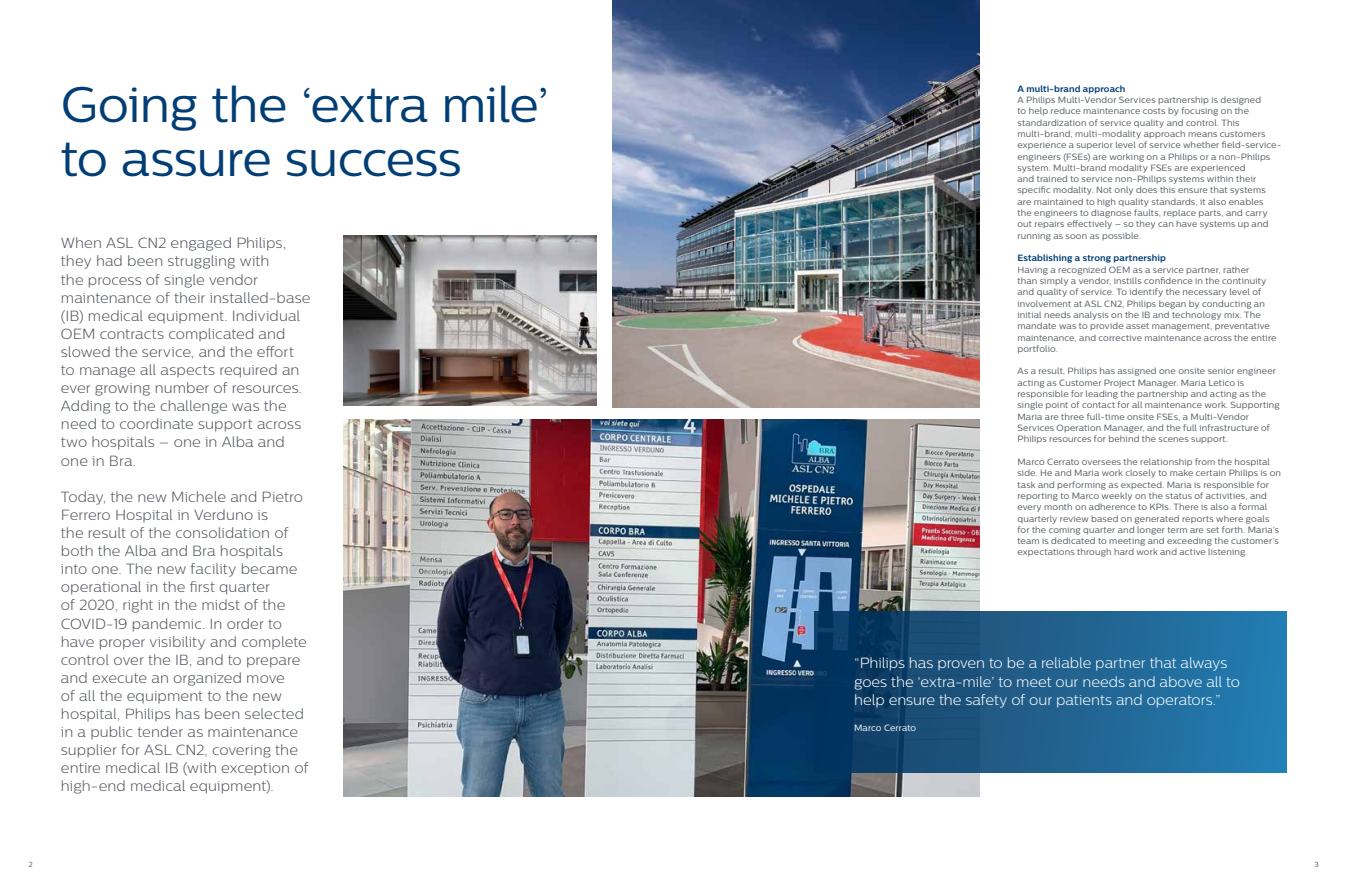 Image resolution: width=1347 pixels, height=896 pixels. Describe the element at coordinates (255, 769) in the page. I see `exception` at that location.
